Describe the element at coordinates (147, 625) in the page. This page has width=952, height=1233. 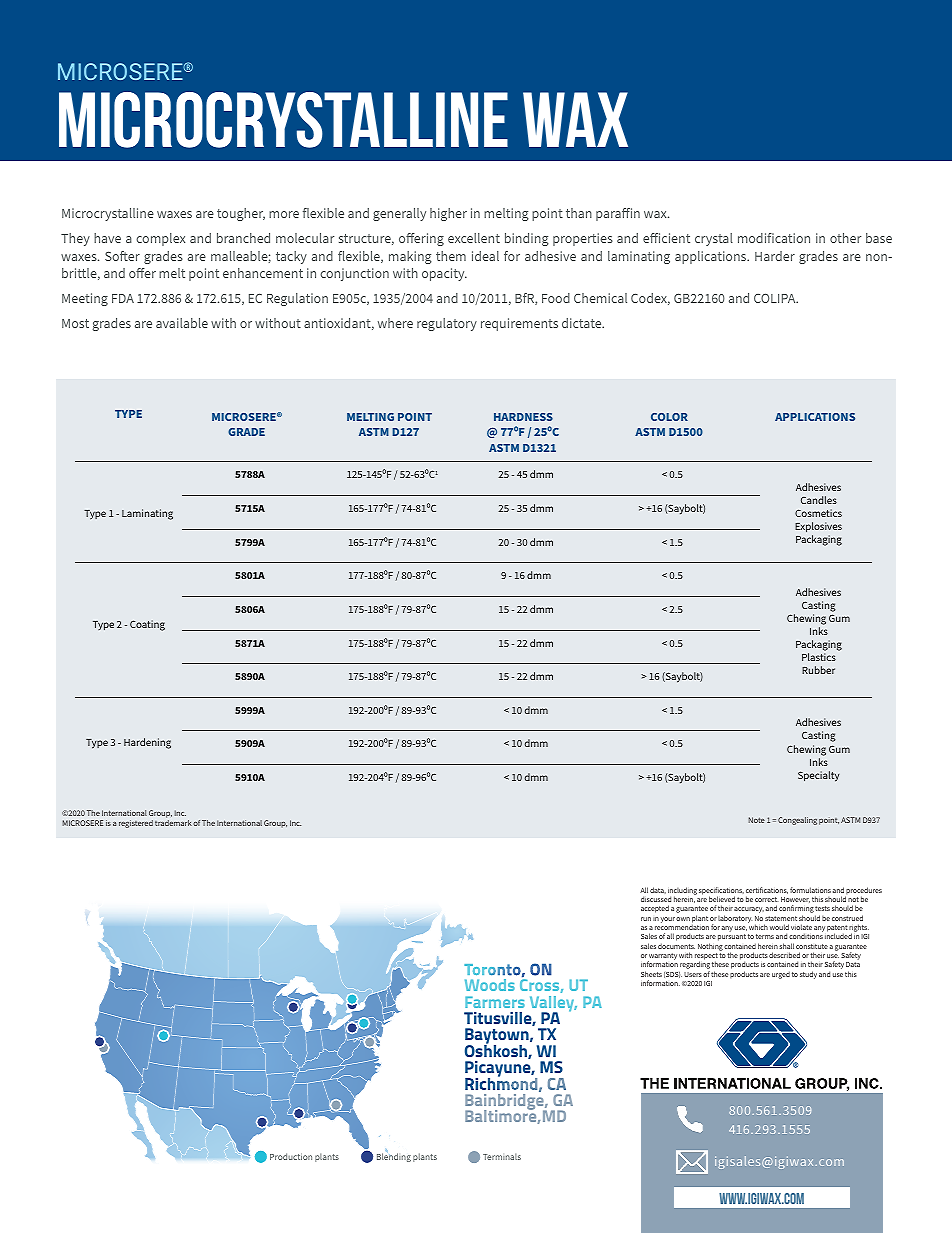
I see `Coating` at that location.
